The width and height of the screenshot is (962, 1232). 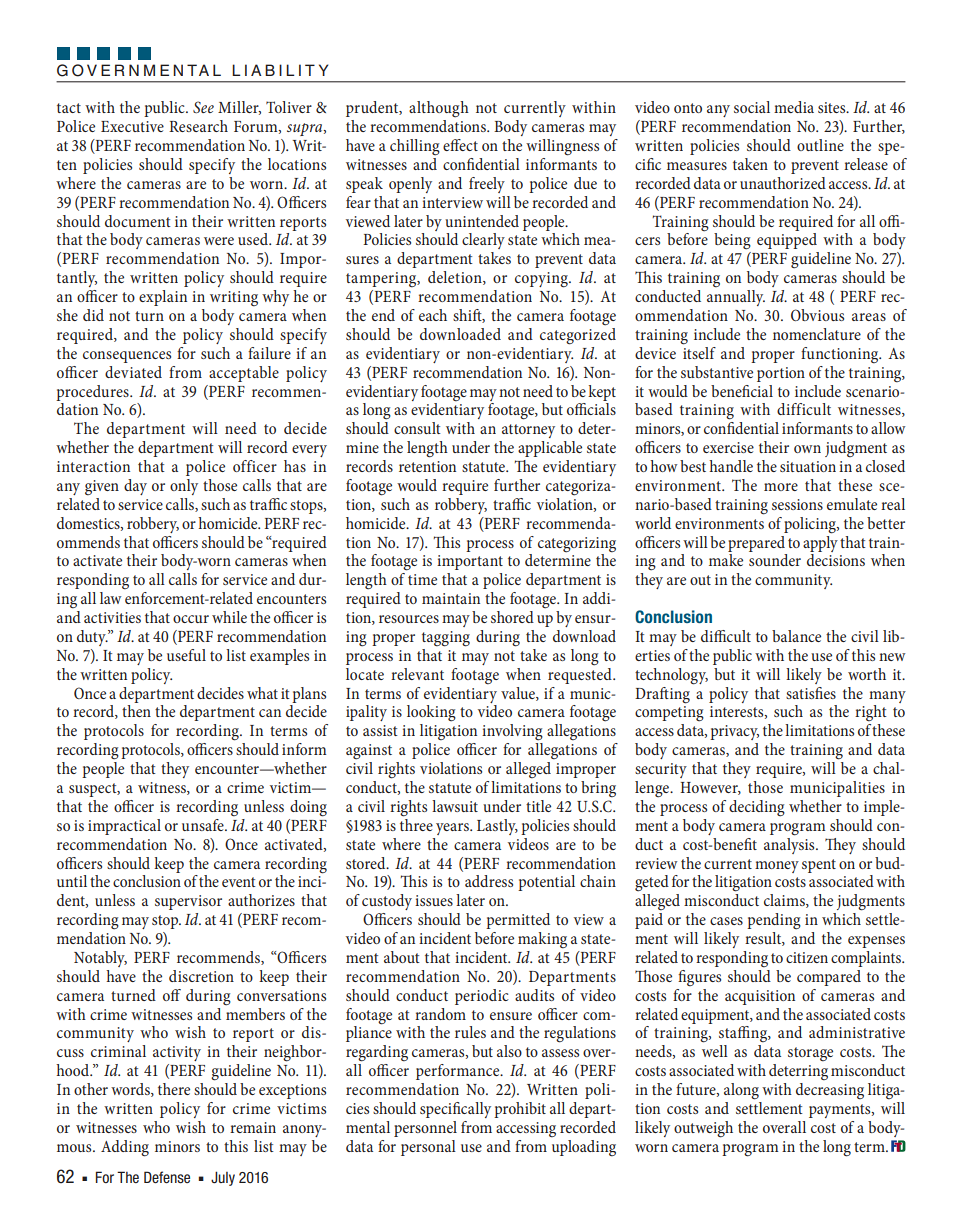 I want to click on outline, so click(x=820, y=145).
